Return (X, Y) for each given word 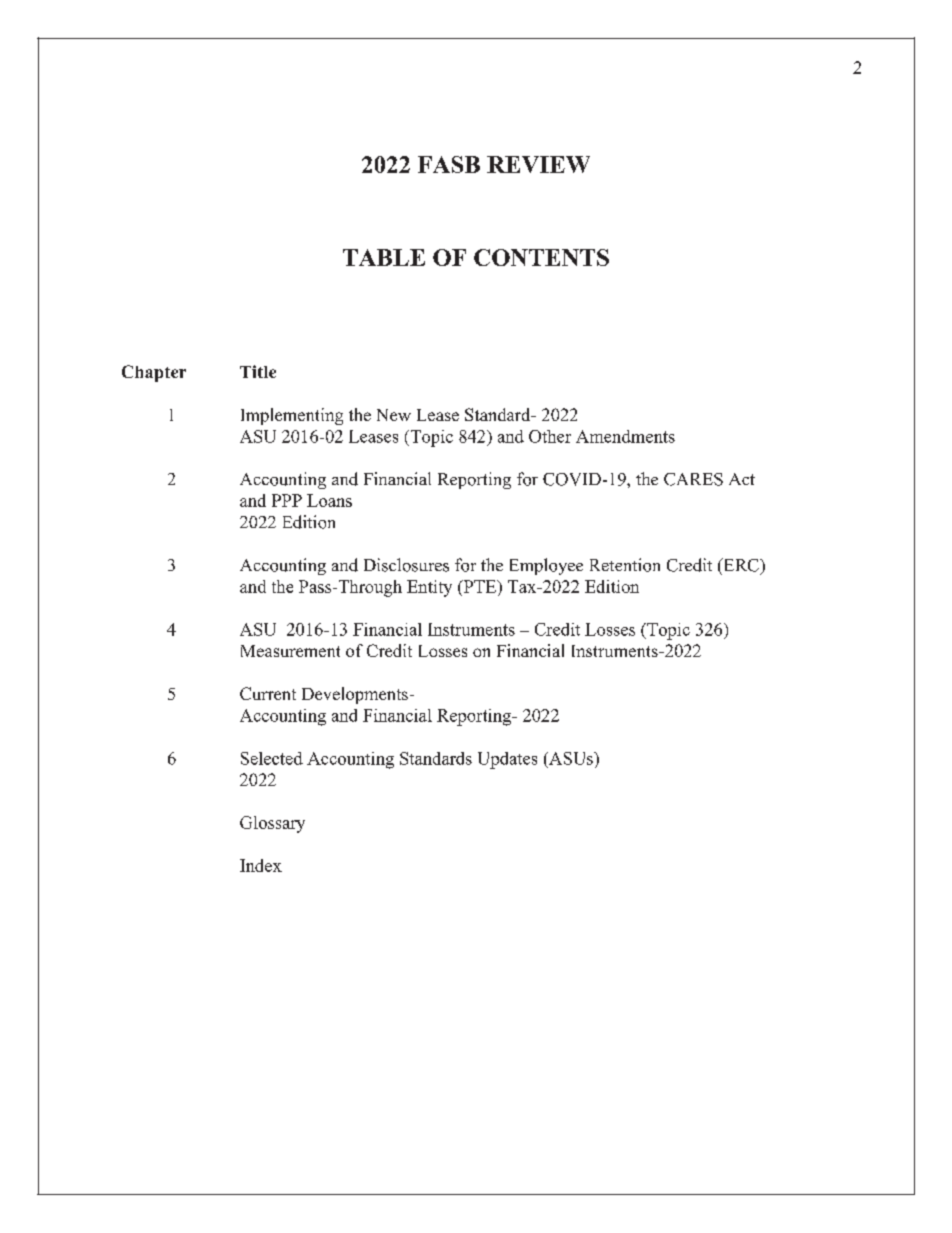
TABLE (384, 257)
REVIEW (538, 164)
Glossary (272, 824)
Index (261, 865)
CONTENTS (541, 257)
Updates (507, 760)
